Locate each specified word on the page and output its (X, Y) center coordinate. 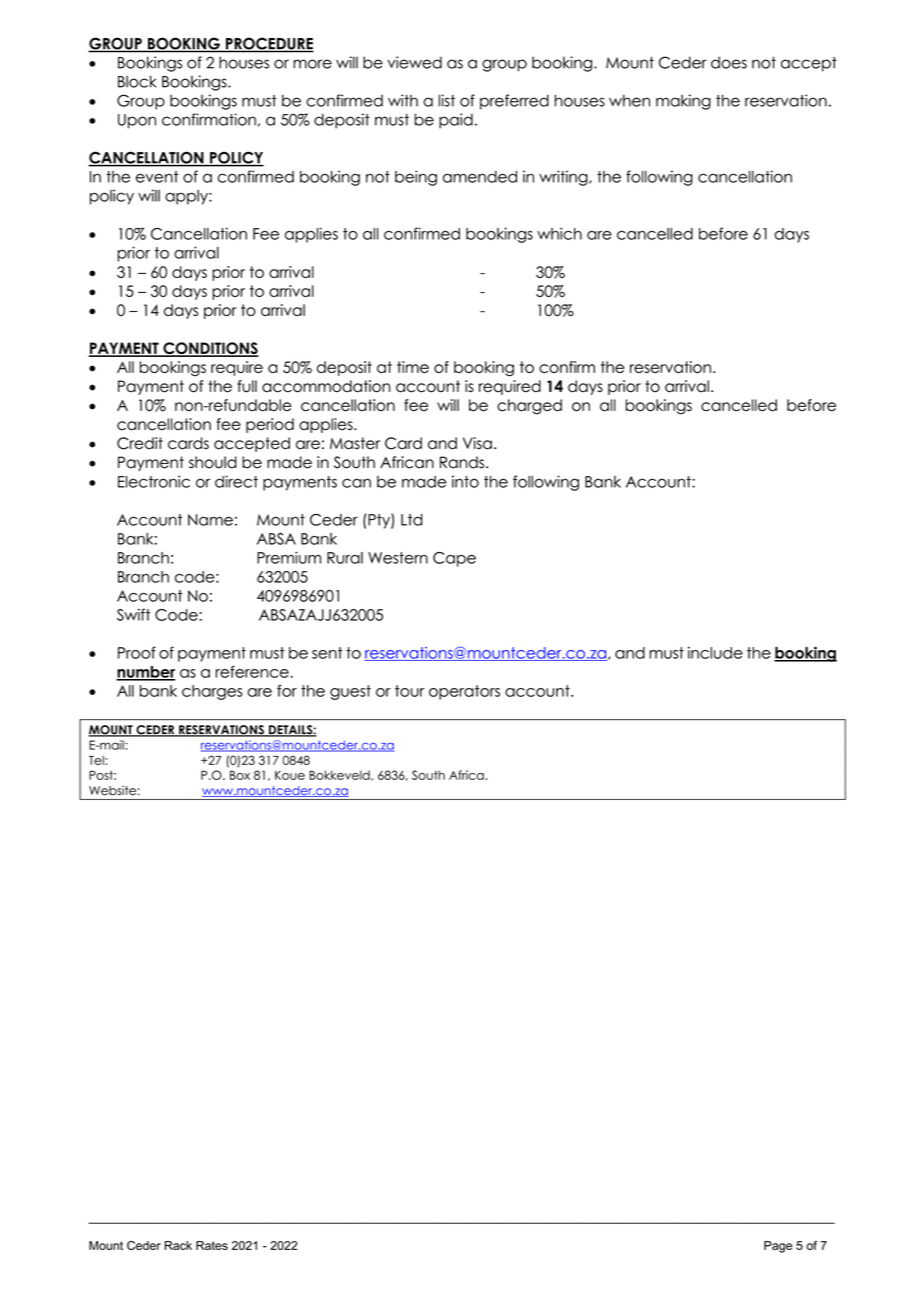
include (715, 653)
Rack (178, 1245)
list (447, 100)
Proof (137, 652)
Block (137, 81)
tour (409, 691)
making (683, 102)
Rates (212, 1245)
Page (778, 1247)
